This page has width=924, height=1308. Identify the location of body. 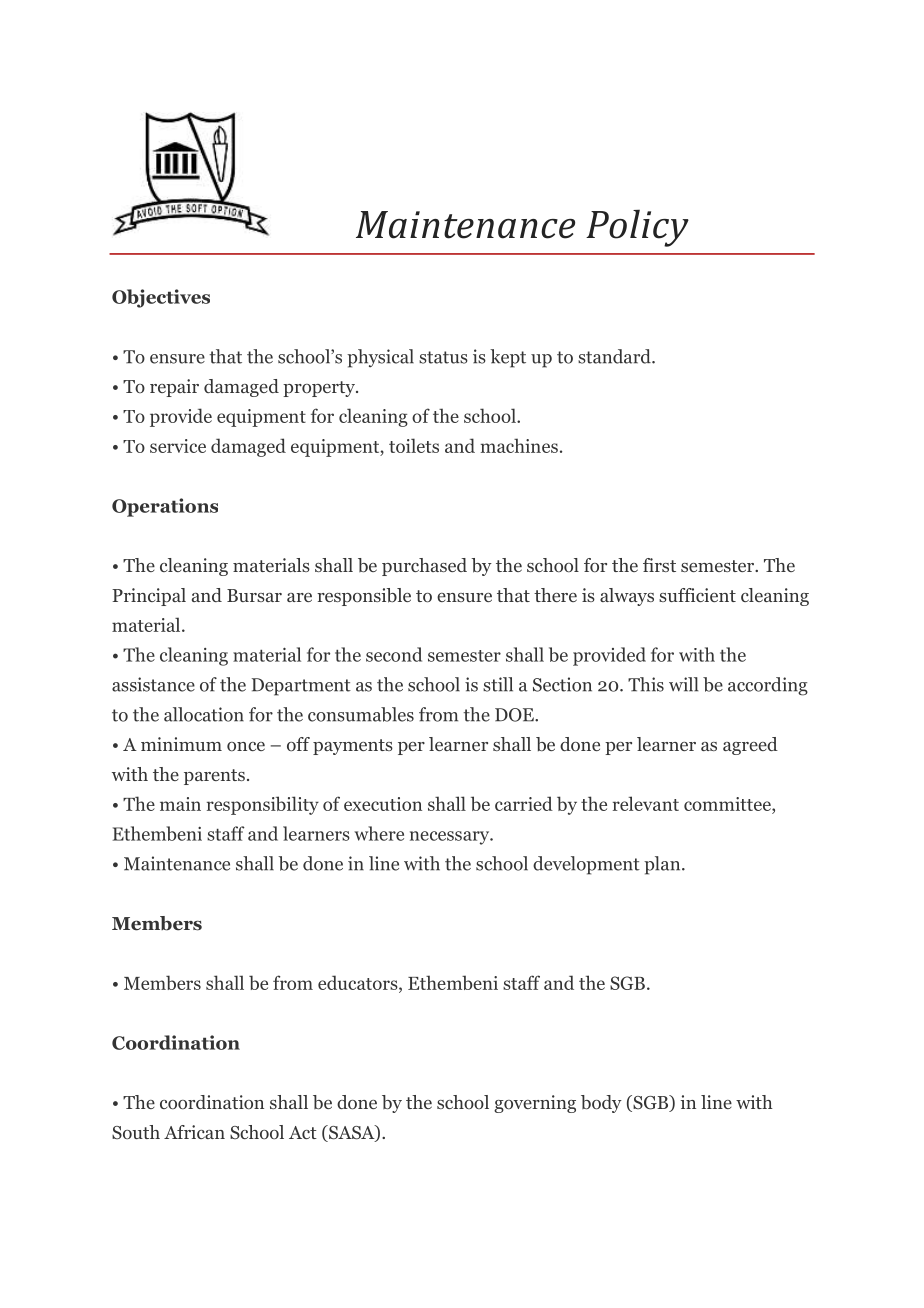
(601, 1104).
